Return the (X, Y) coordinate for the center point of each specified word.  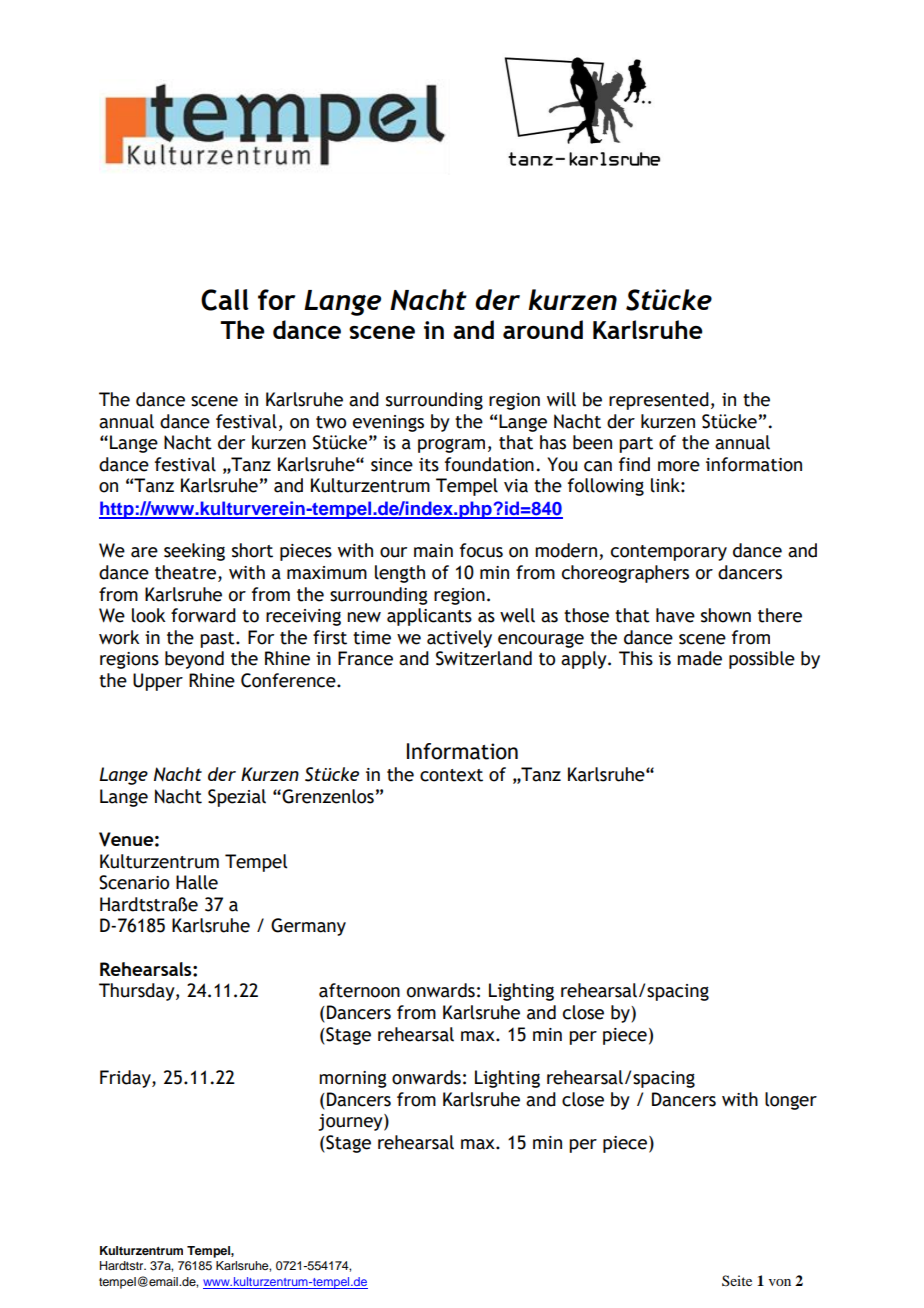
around (543, 329)
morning (353, 1079)
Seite (737, 1280)
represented (659, 401)
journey (351, 1122)
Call (225, 300)
